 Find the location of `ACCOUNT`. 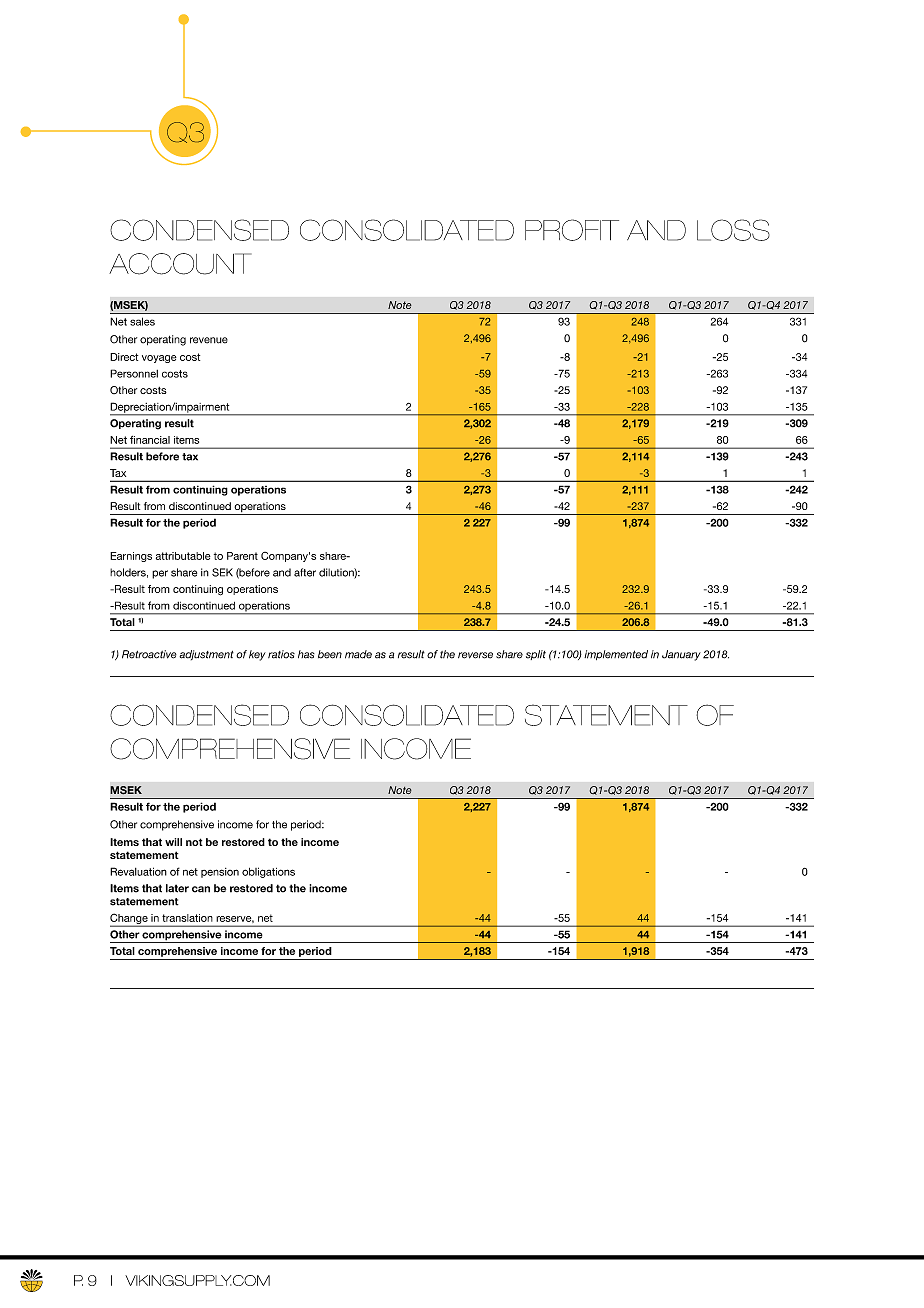

ACCOUNT is located at coordinates (180, 264).
